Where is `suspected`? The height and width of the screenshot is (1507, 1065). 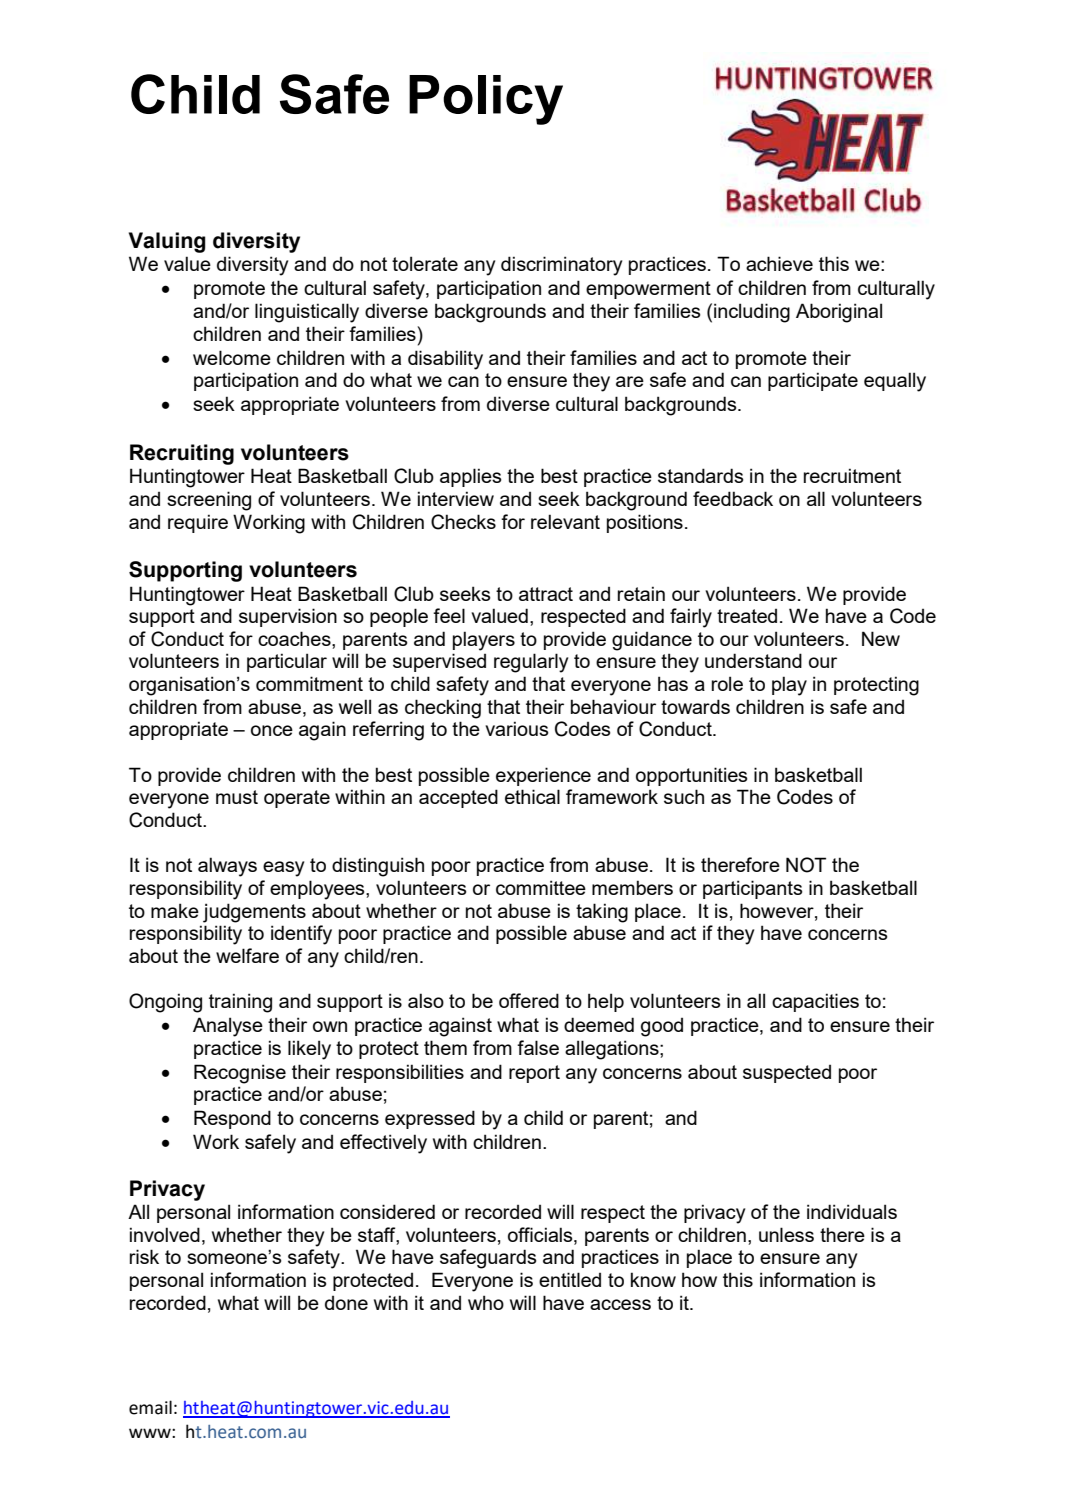 suspected is located at coordinates (787, 1074).
